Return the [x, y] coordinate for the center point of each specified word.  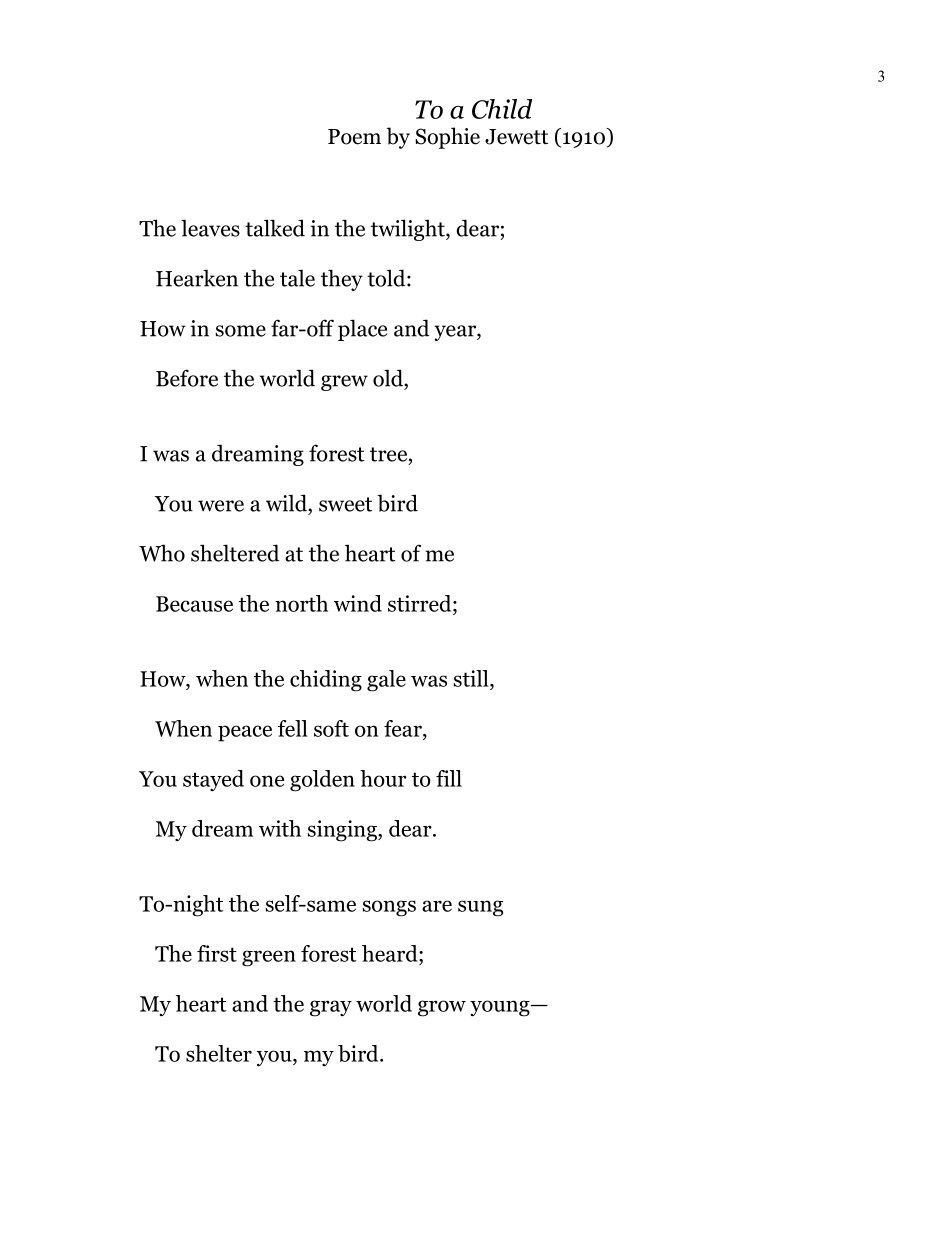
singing [343, 831]
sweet [346, 504]
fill [449, 778]
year [456, 333]
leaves [210, 228]
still [472, 678]
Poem [354, 137]
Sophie [447, 138]
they [342, 280]
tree [388, 454]
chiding [326, 681]
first [217, 953]
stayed [213, 780]
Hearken [197, 278]
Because [194, 604]
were [221, 506]
